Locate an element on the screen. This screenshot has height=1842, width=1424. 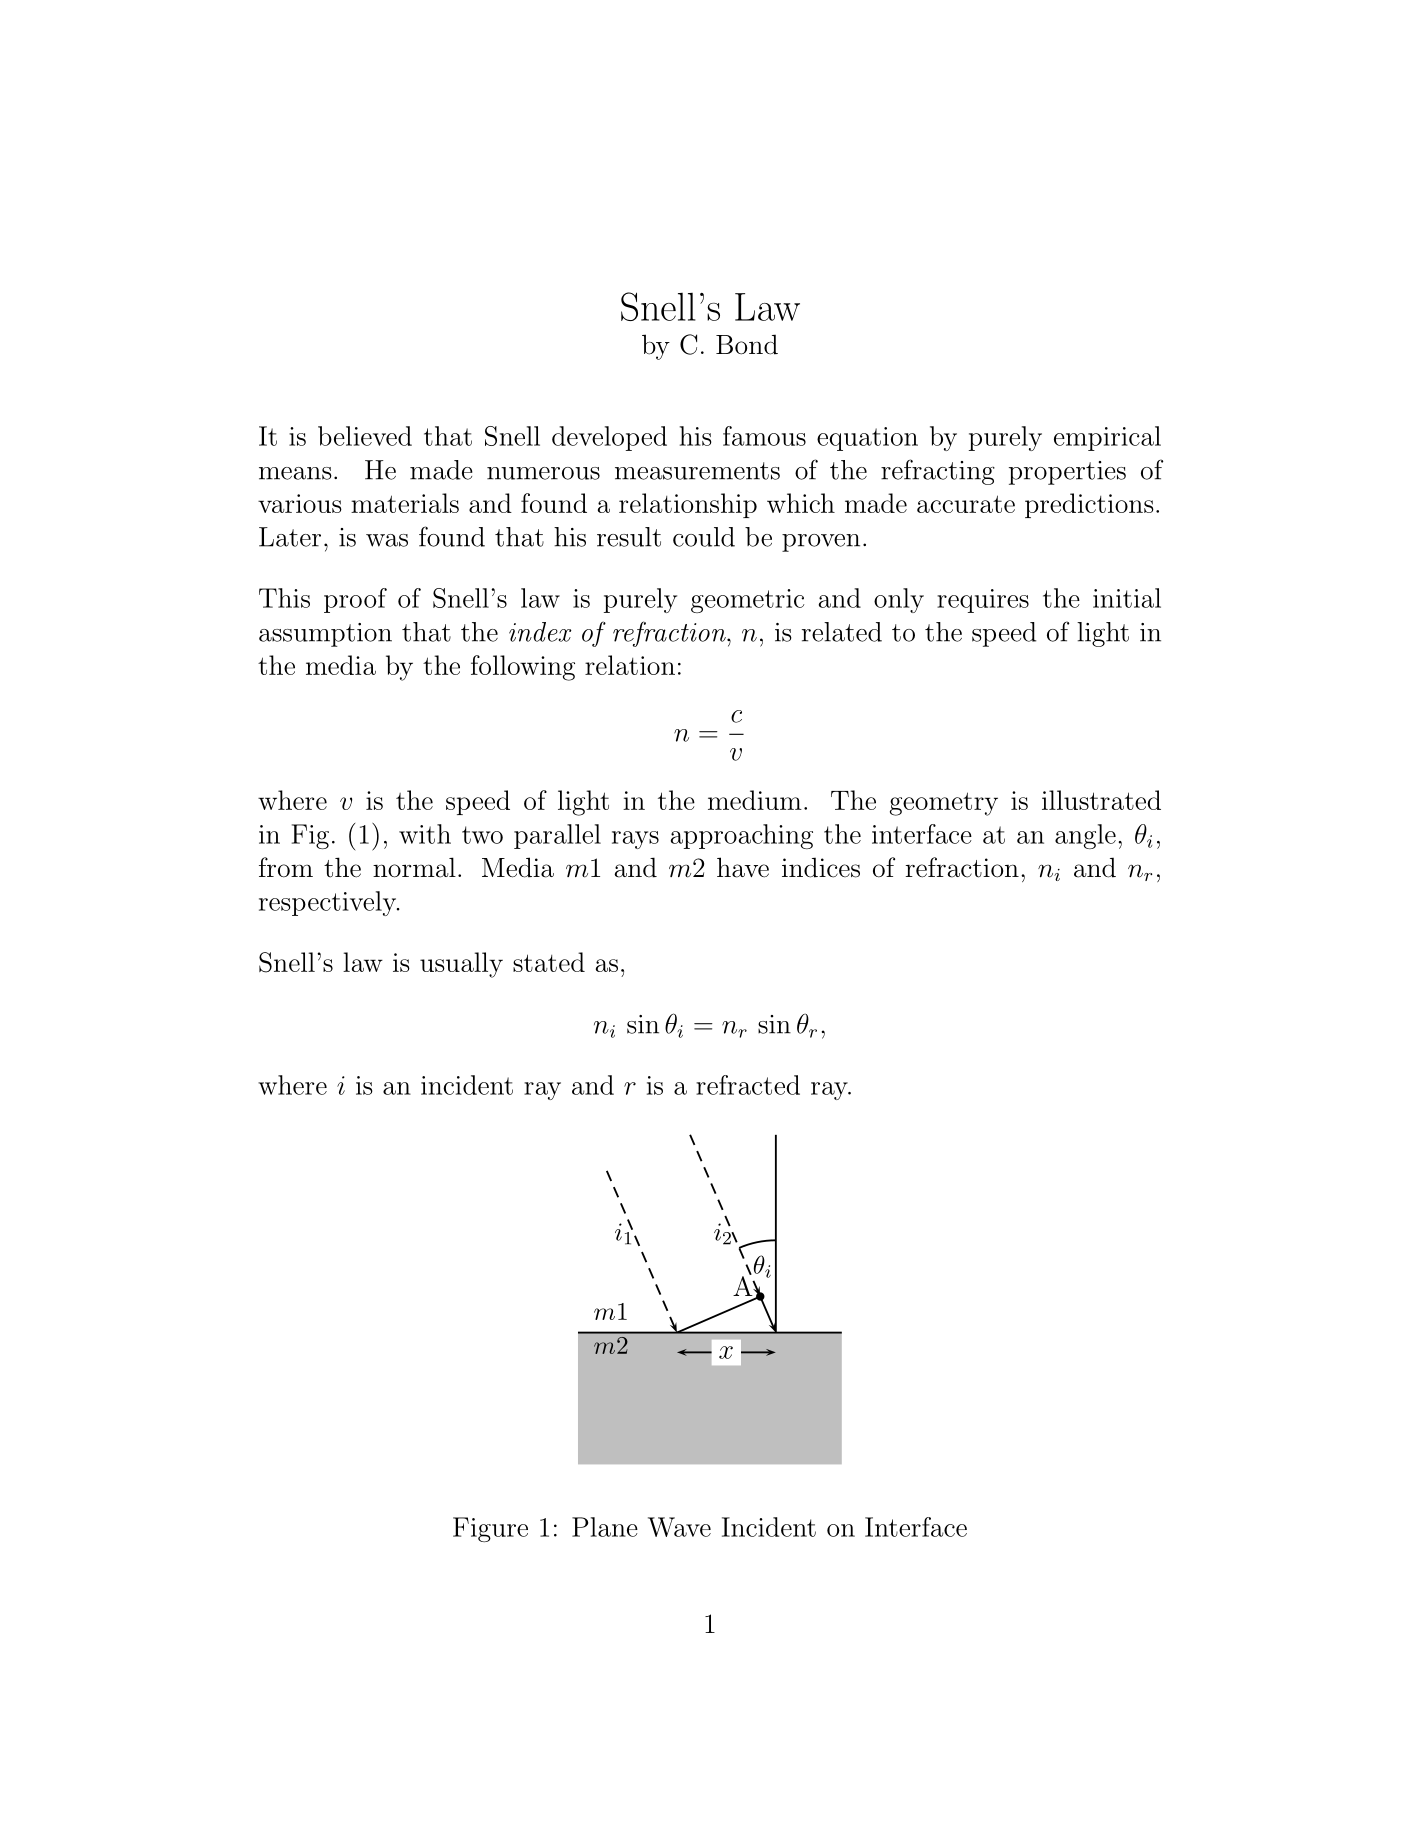
Bond is located at coordinates (747, 344).
